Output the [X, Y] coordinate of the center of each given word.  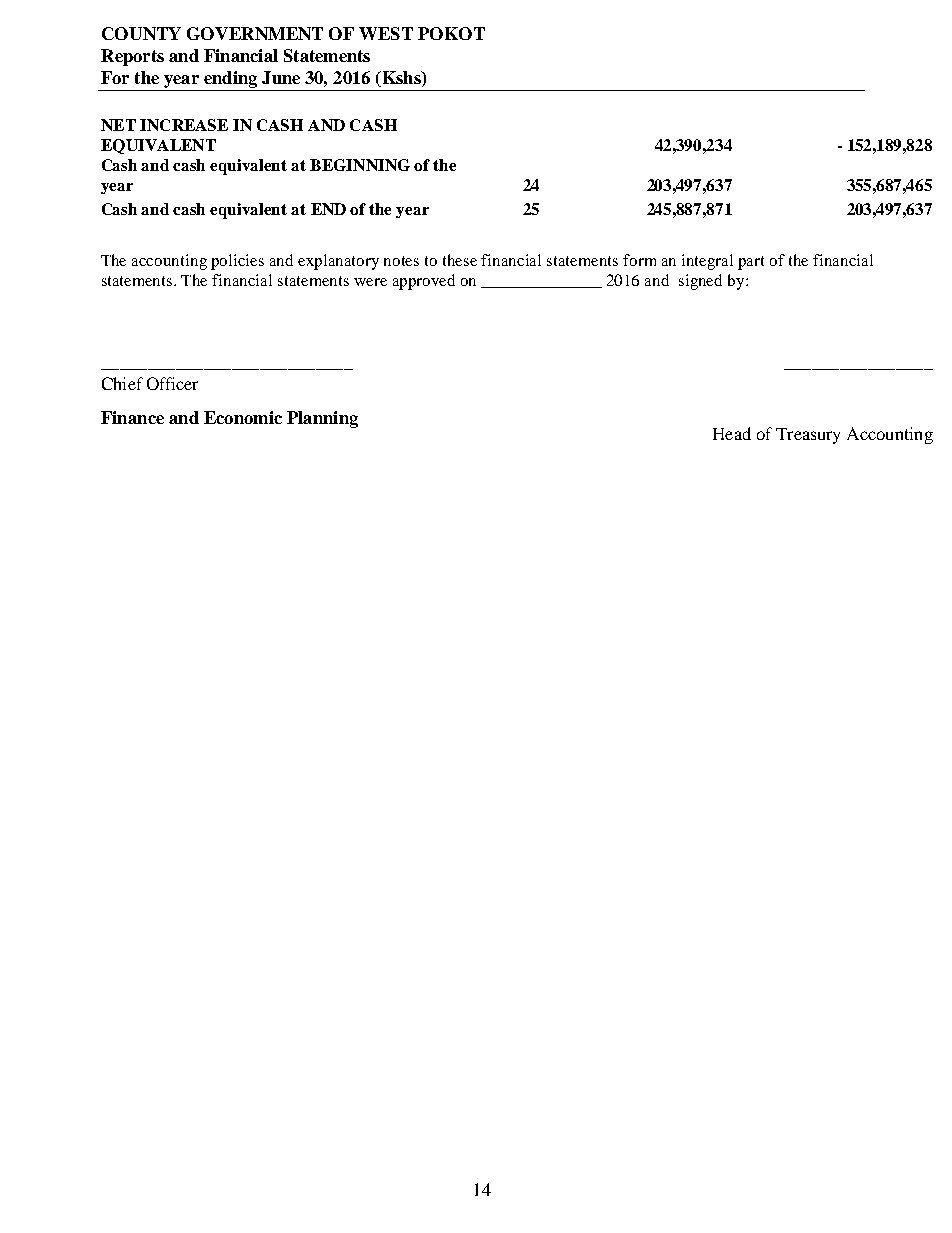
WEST [386, 33]
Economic [243, 417]
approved [424, 282]
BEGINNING [360, 165]
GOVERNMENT [255, 33]
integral [707, 262]
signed [700, 282]
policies [237, 262]
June [281, 77]
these [460, 260]
